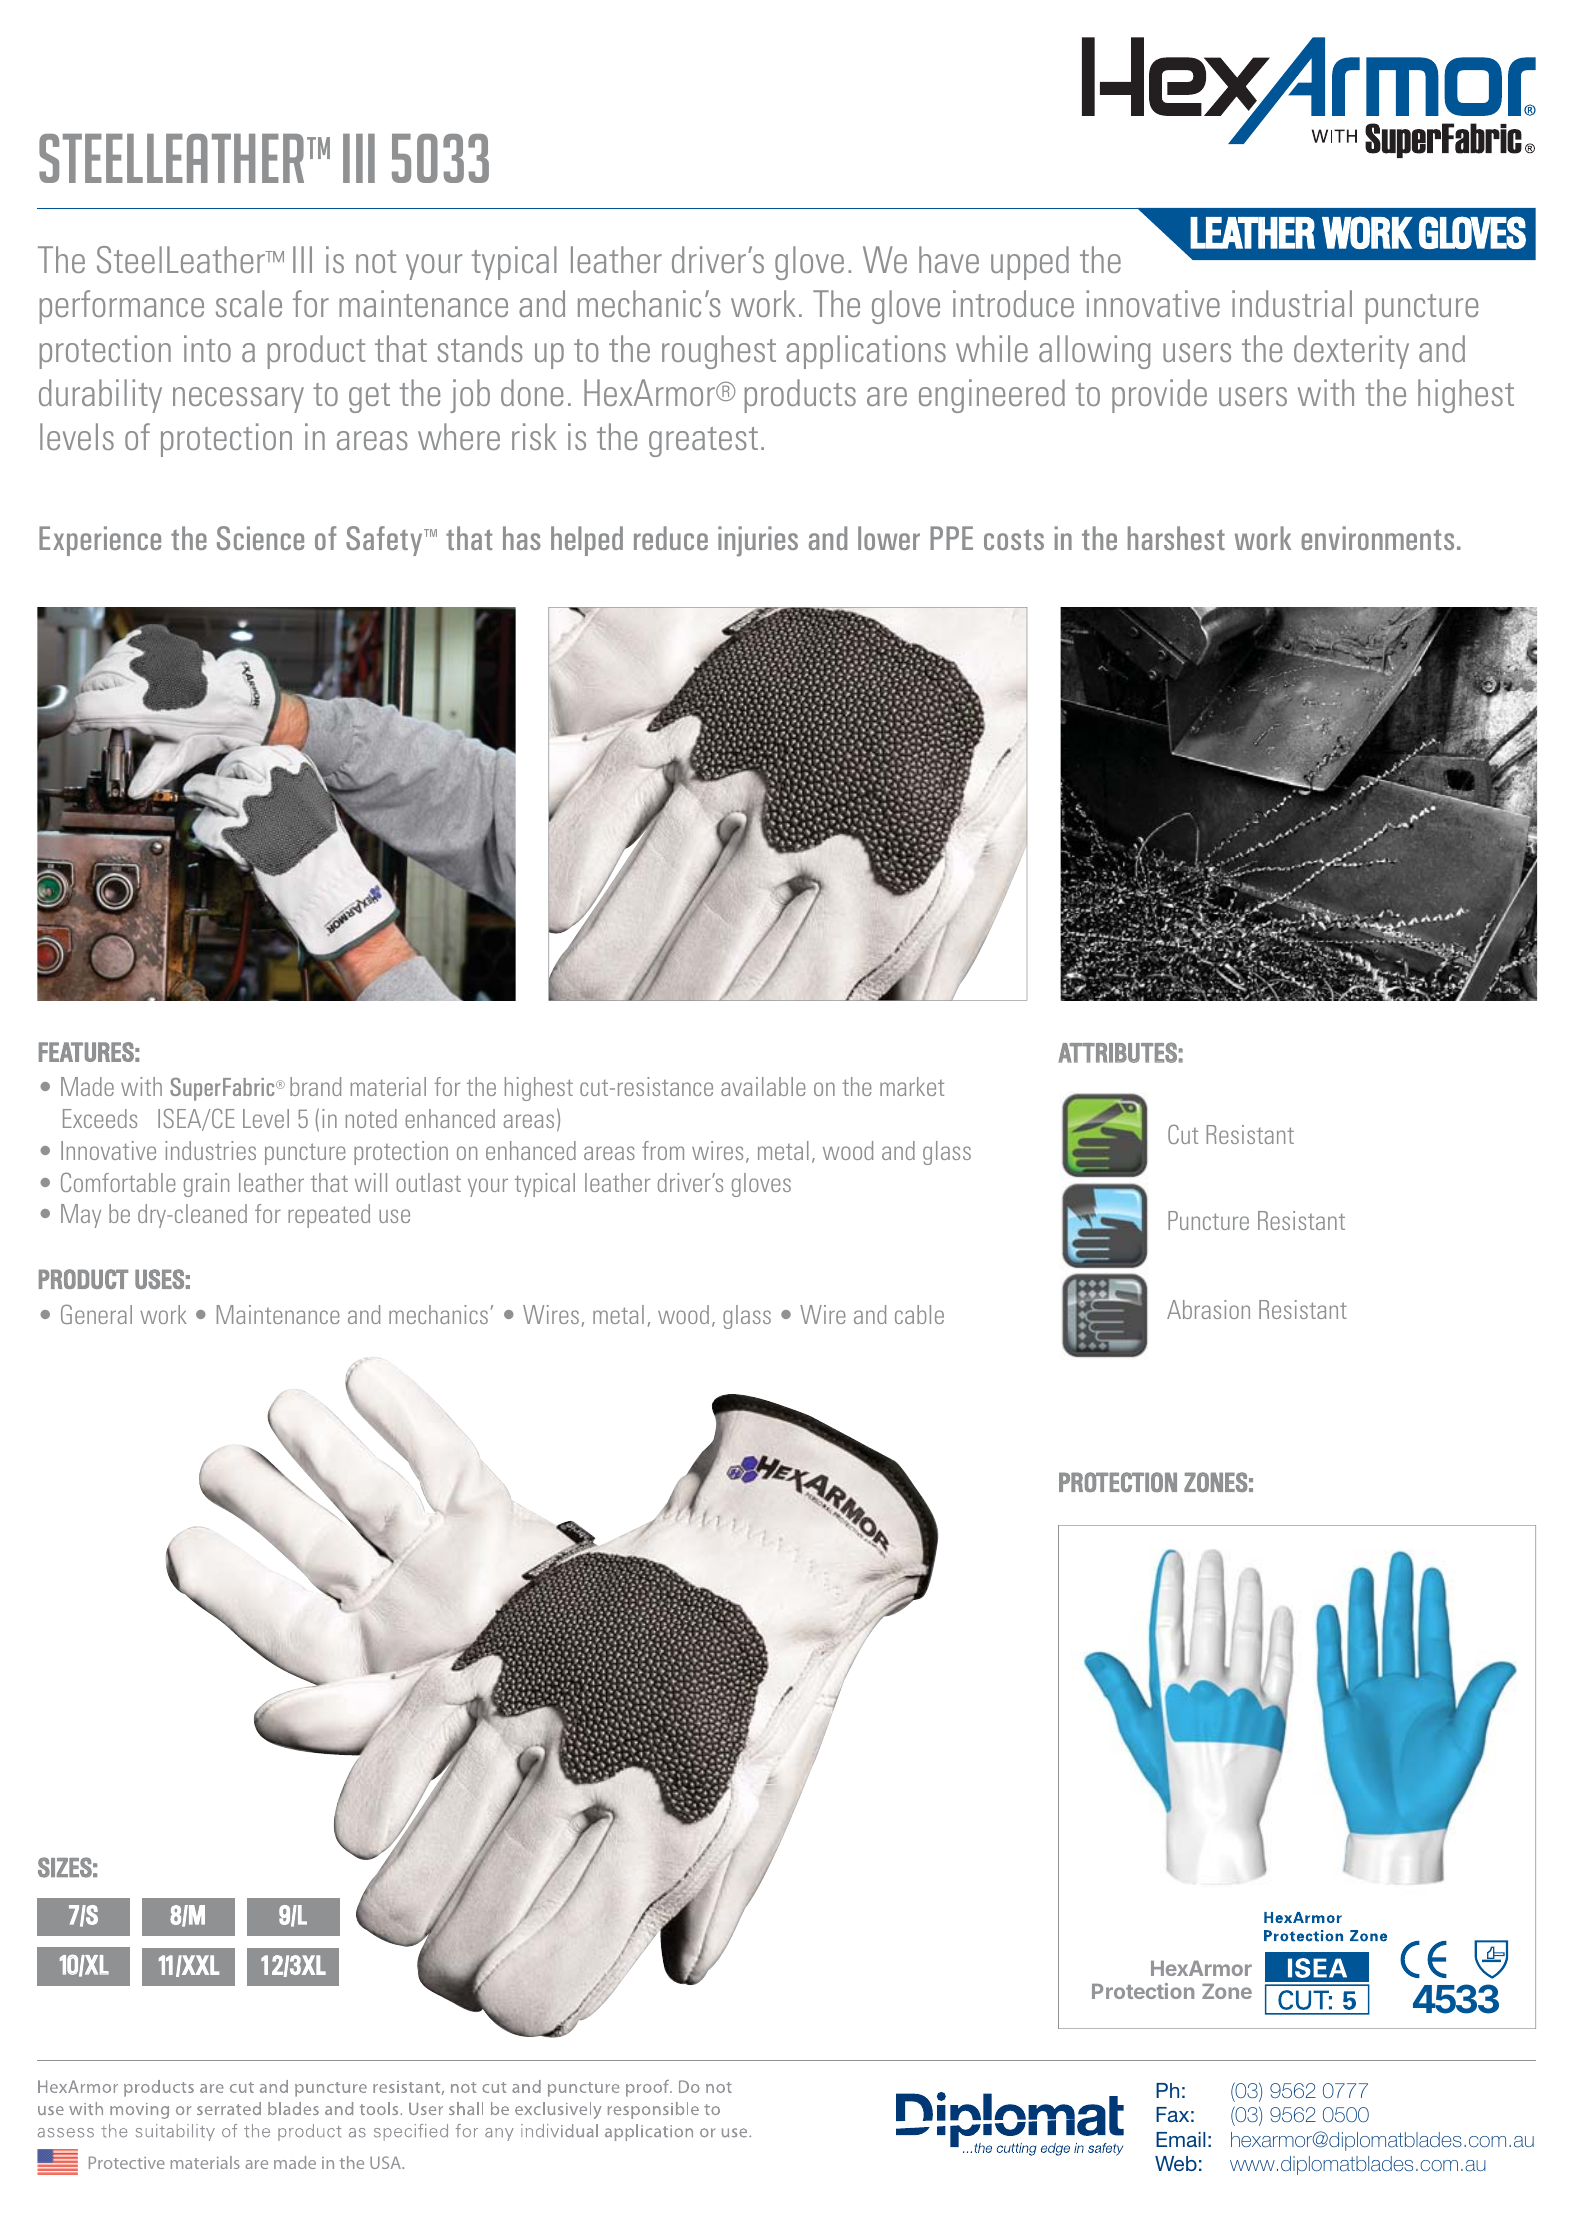 This screenshot has width=1573, height=2226. What do you see at coordinates (260, 538) in the screenshot?
I see `Science` at bounding box center [260, 538].
